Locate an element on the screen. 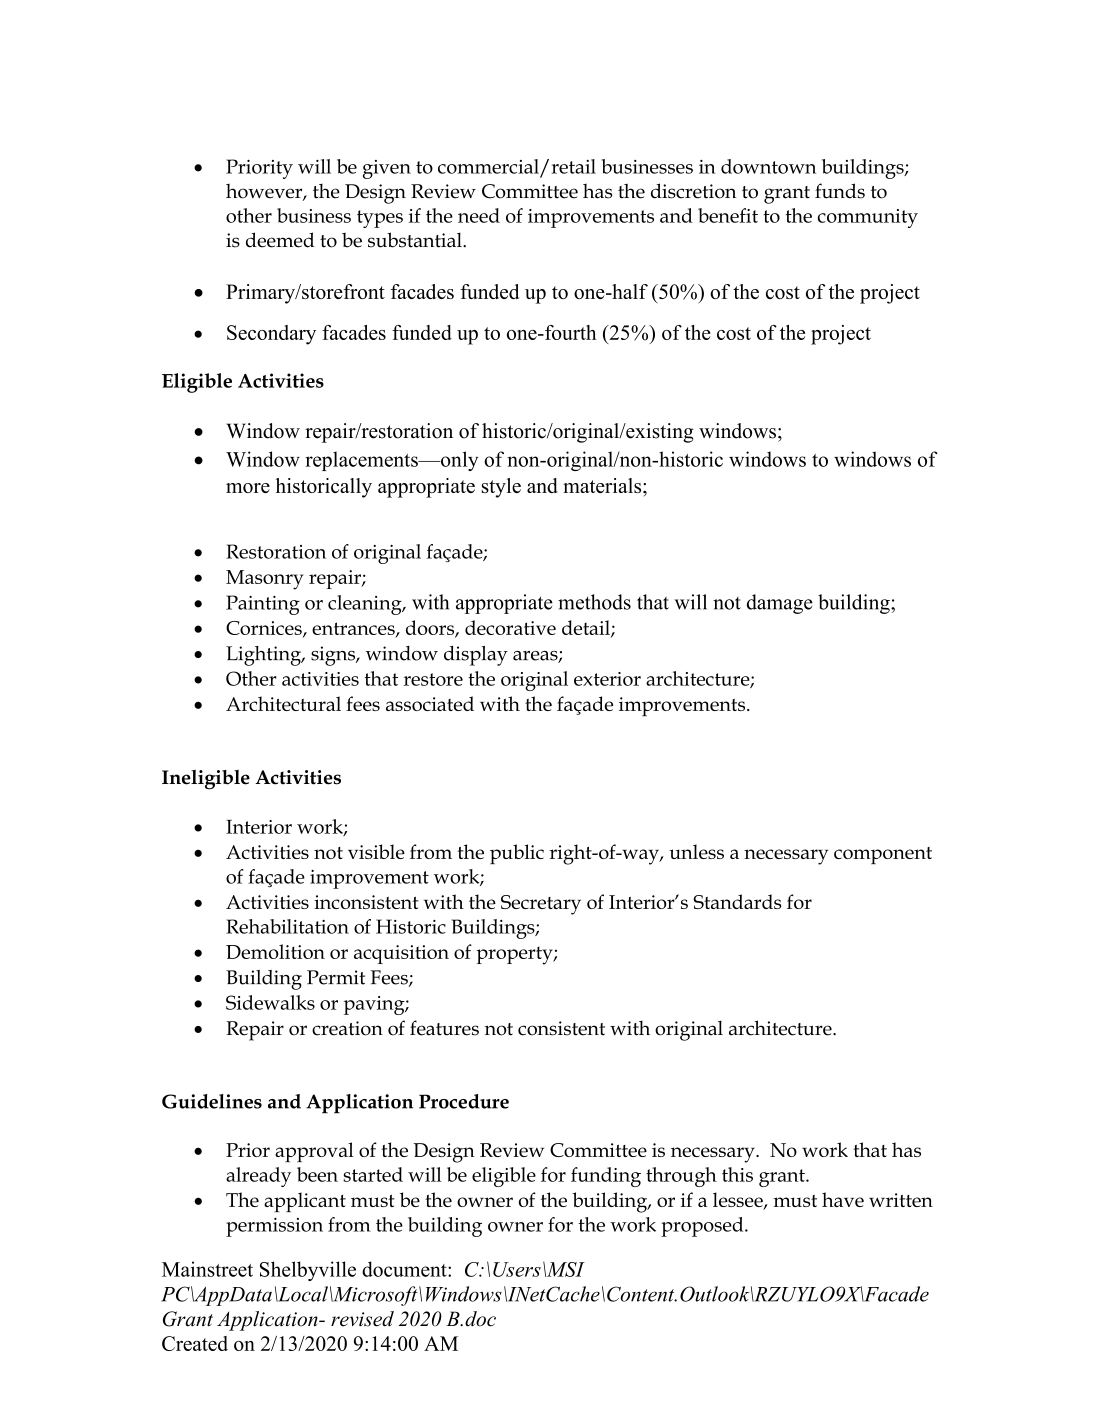  damage is located at coordinates (780, 604).
